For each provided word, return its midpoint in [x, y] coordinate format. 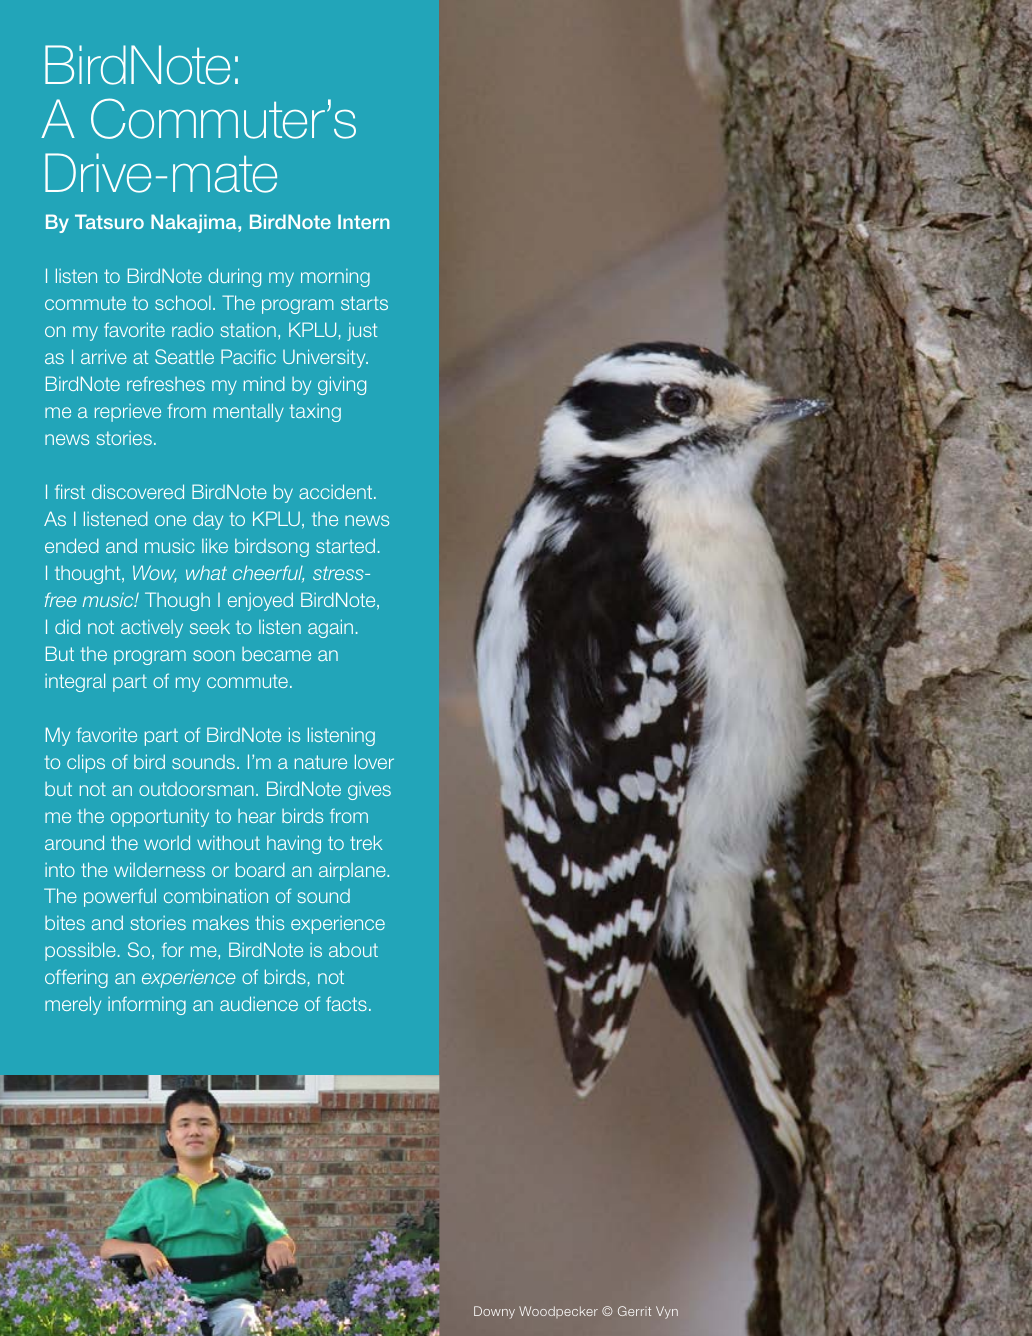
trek [366, 842]
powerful [120, 897]
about [353, 949]
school [183, 302]
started [345, 545]
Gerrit [634, 1311]
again [330, 628]
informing [147, 1005]
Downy [494, 1312]
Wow [155, 574]
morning [335, 278]
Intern [364, 221]
